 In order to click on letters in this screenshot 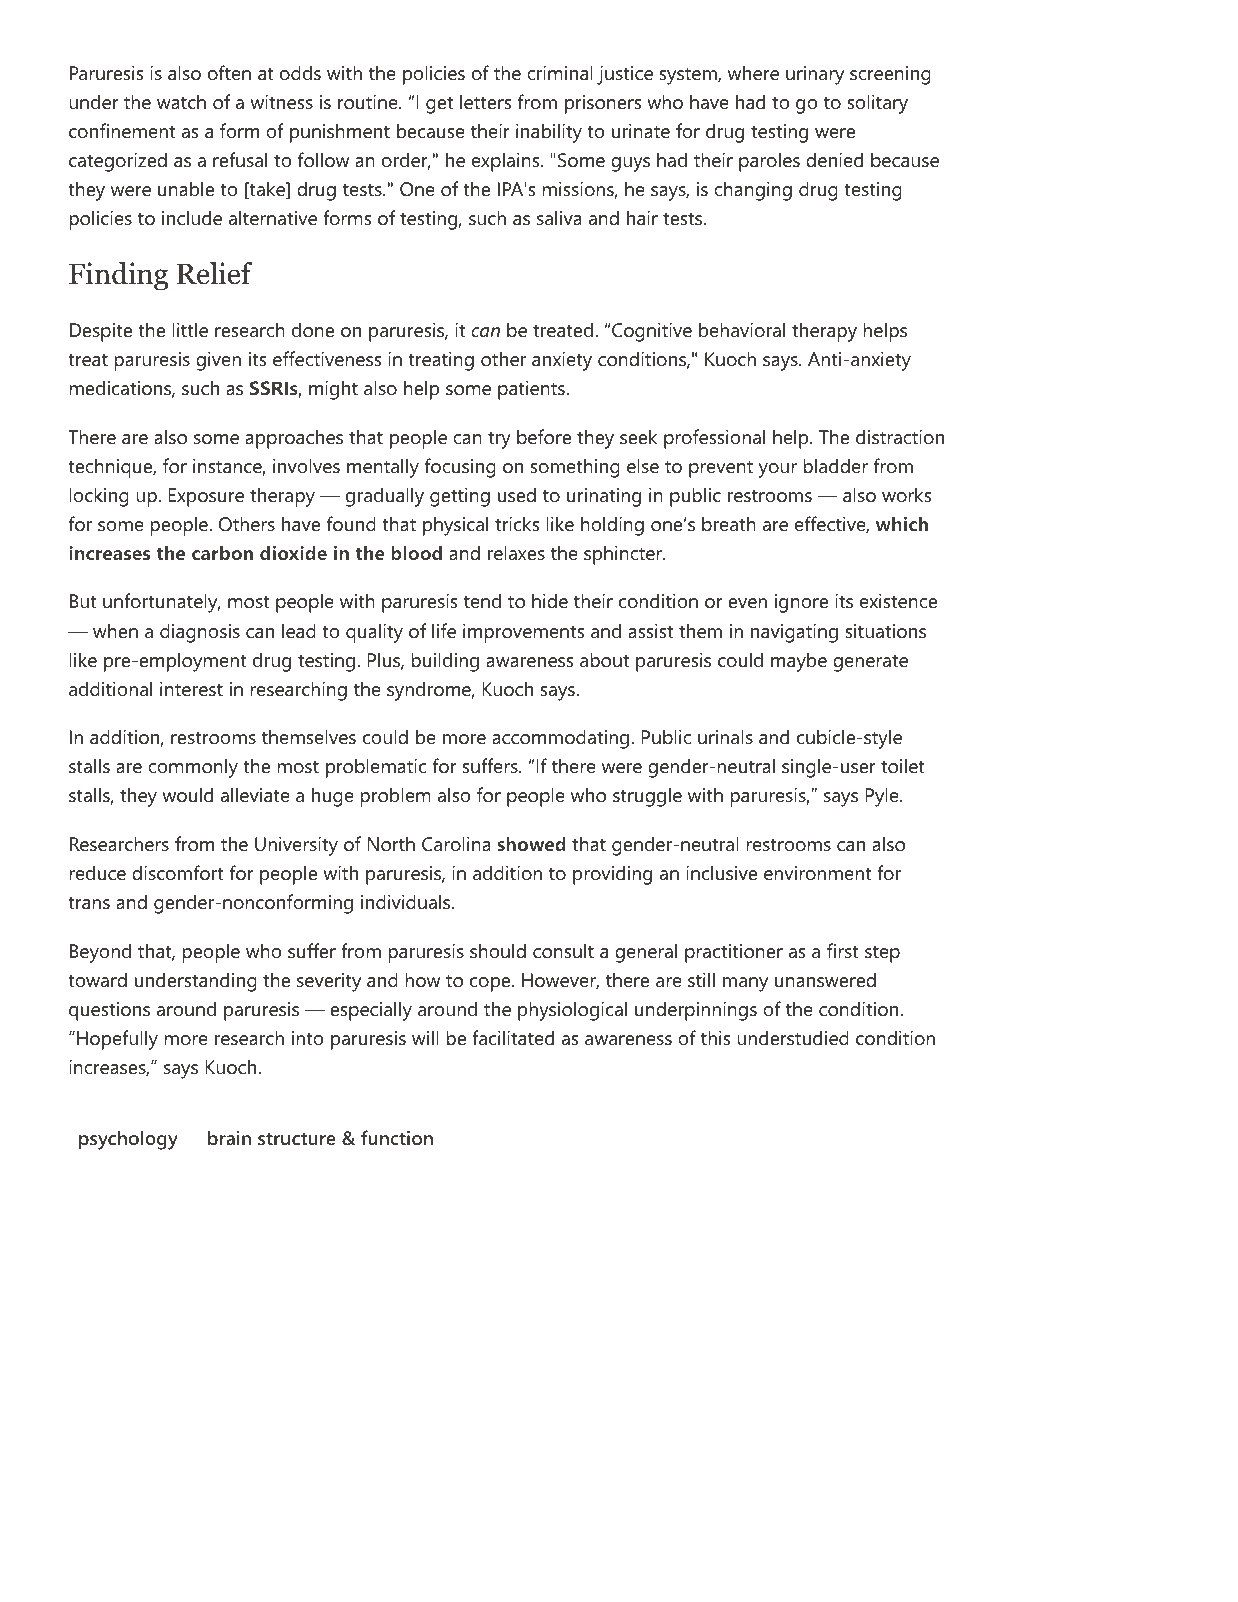, I will do `click(485, 101)`.
